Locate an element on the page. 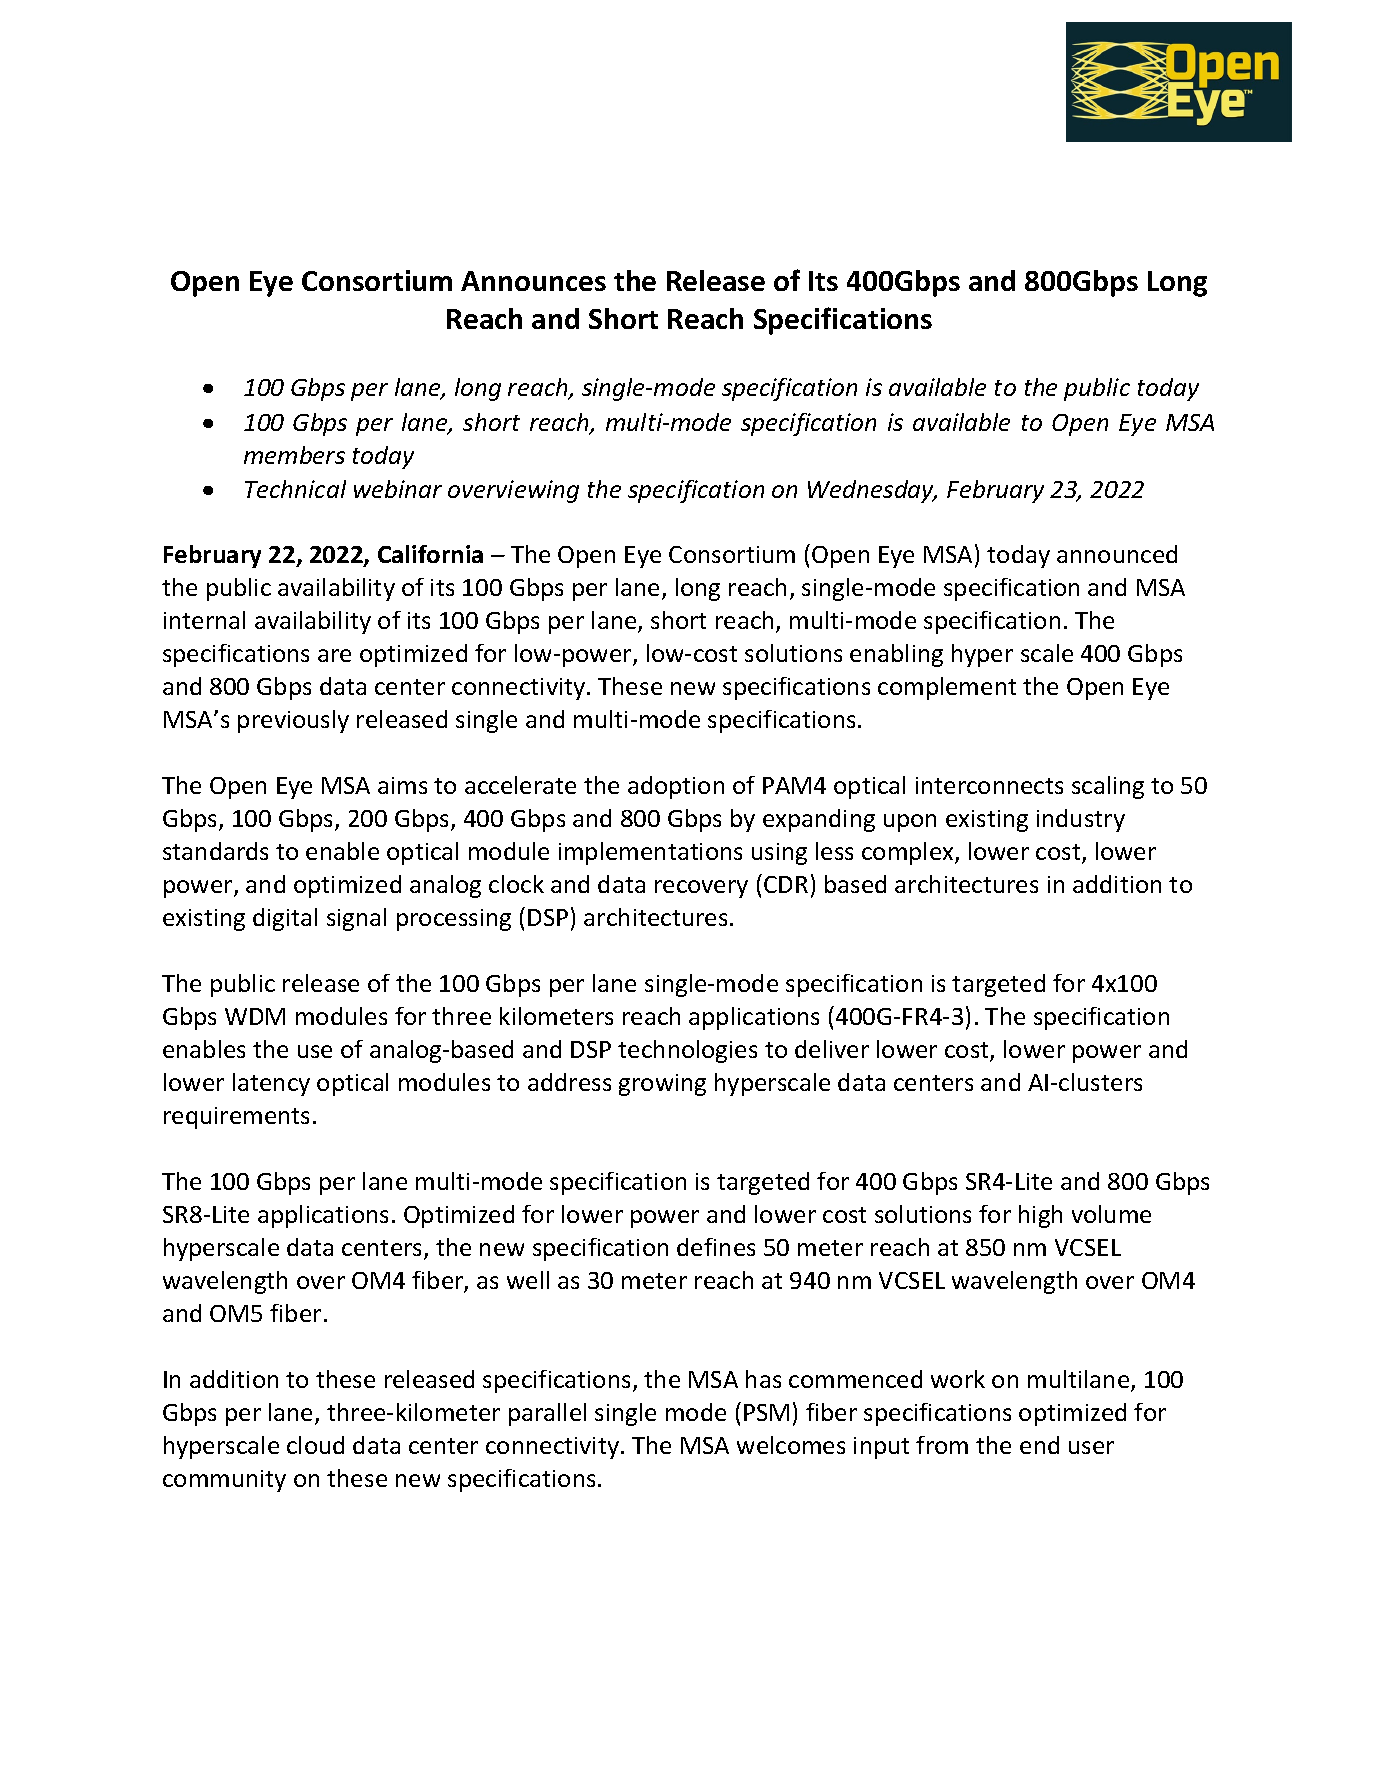 The height and width of the document is (1784, 1379). implementations is located at coordinates (650, 853).
